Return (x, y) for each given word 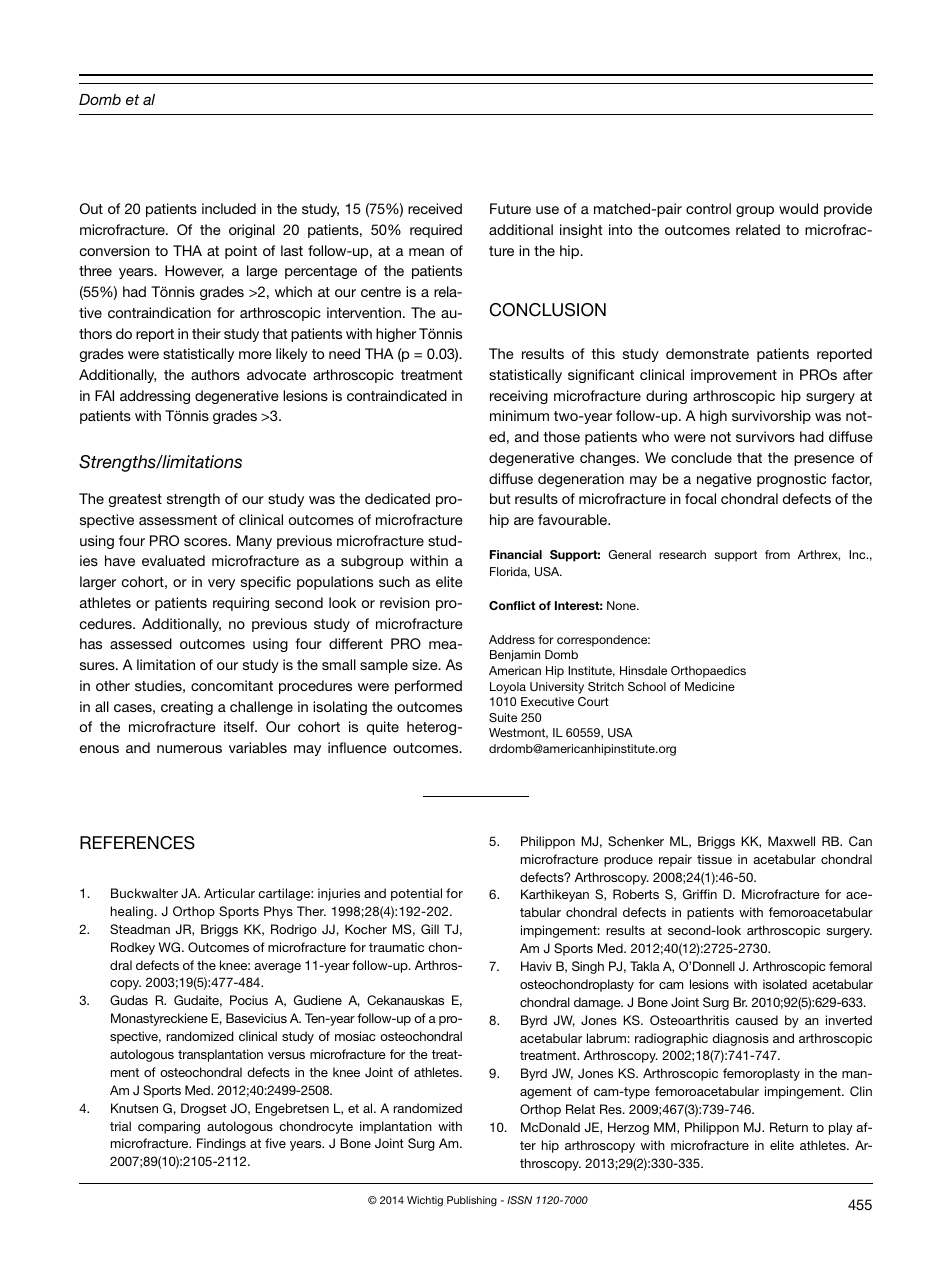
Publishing (472, 1201)
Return (789, 1127)
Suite (503, 717)
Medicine (710, 686)
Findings (221, 1144)
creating (187, 708)
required (436, 231)
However (194, 271)
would (798, 208)
